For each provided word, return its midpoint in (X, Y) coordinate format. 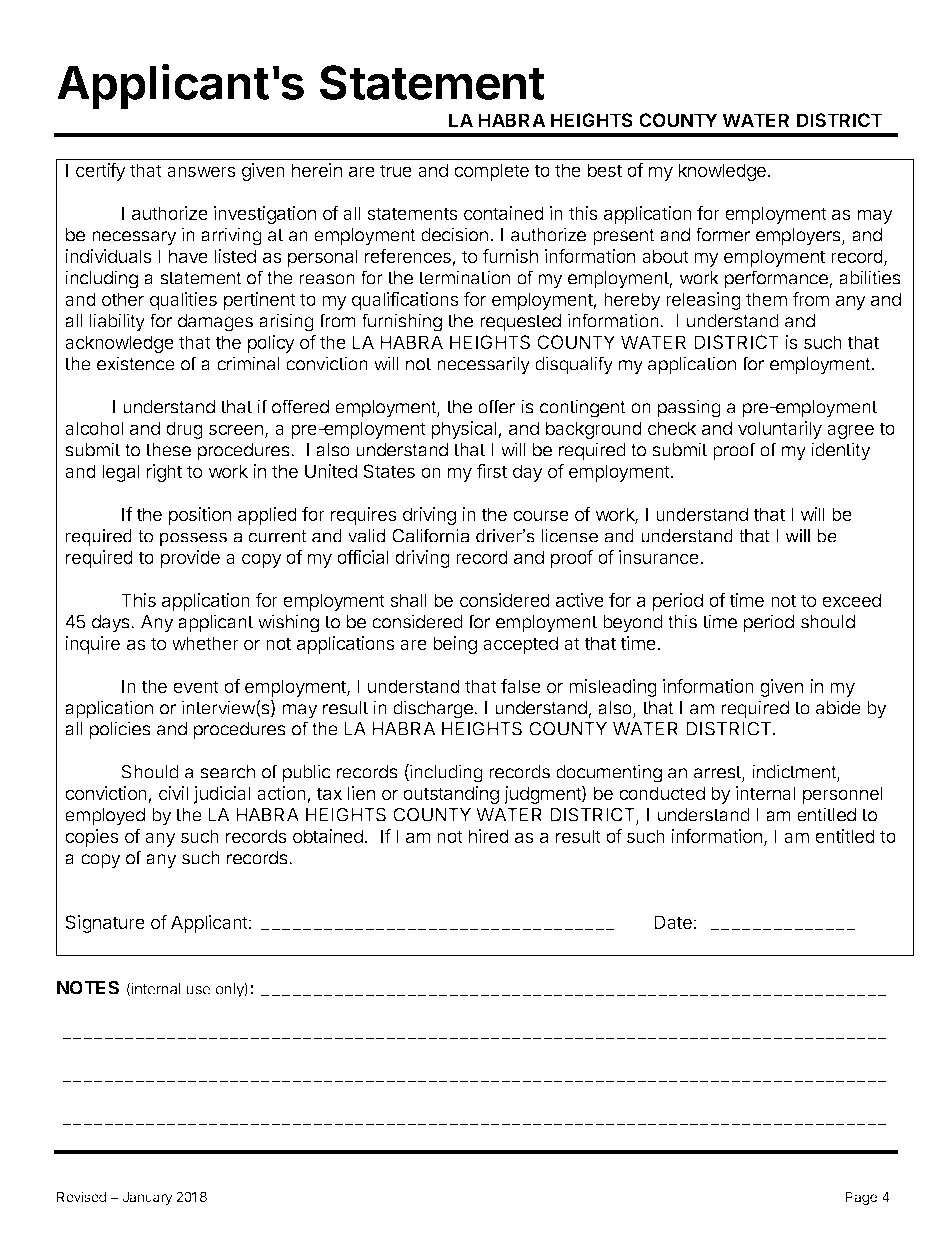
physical (465, 430)
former (722, 234)
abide (838, 707)
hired (489, 836)
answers (201, 171)
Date (673, 922)
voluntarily (780, 430)
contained (504, 213)
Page (861, 1198)
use (198, 990)
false (521, 686)
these (168, 450)
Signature (105, 924)
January (147, 1198)
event (196, 686)
